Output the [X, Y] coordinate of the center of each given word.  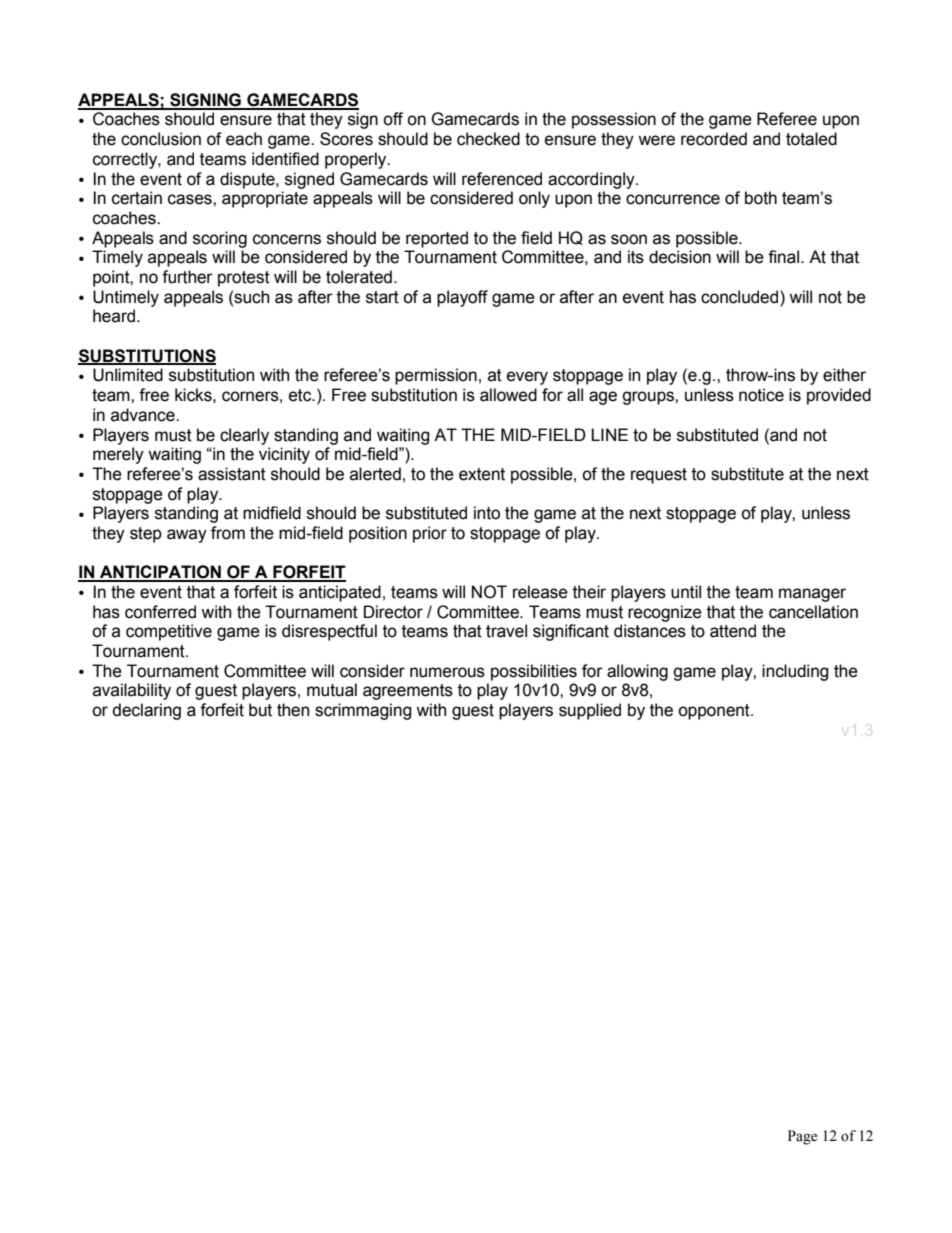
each [244, 139]
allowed [508, 395]
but [260, 710]
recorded [714, 139]
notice [761, 395]
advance [144, 415]
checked [488, 139]
